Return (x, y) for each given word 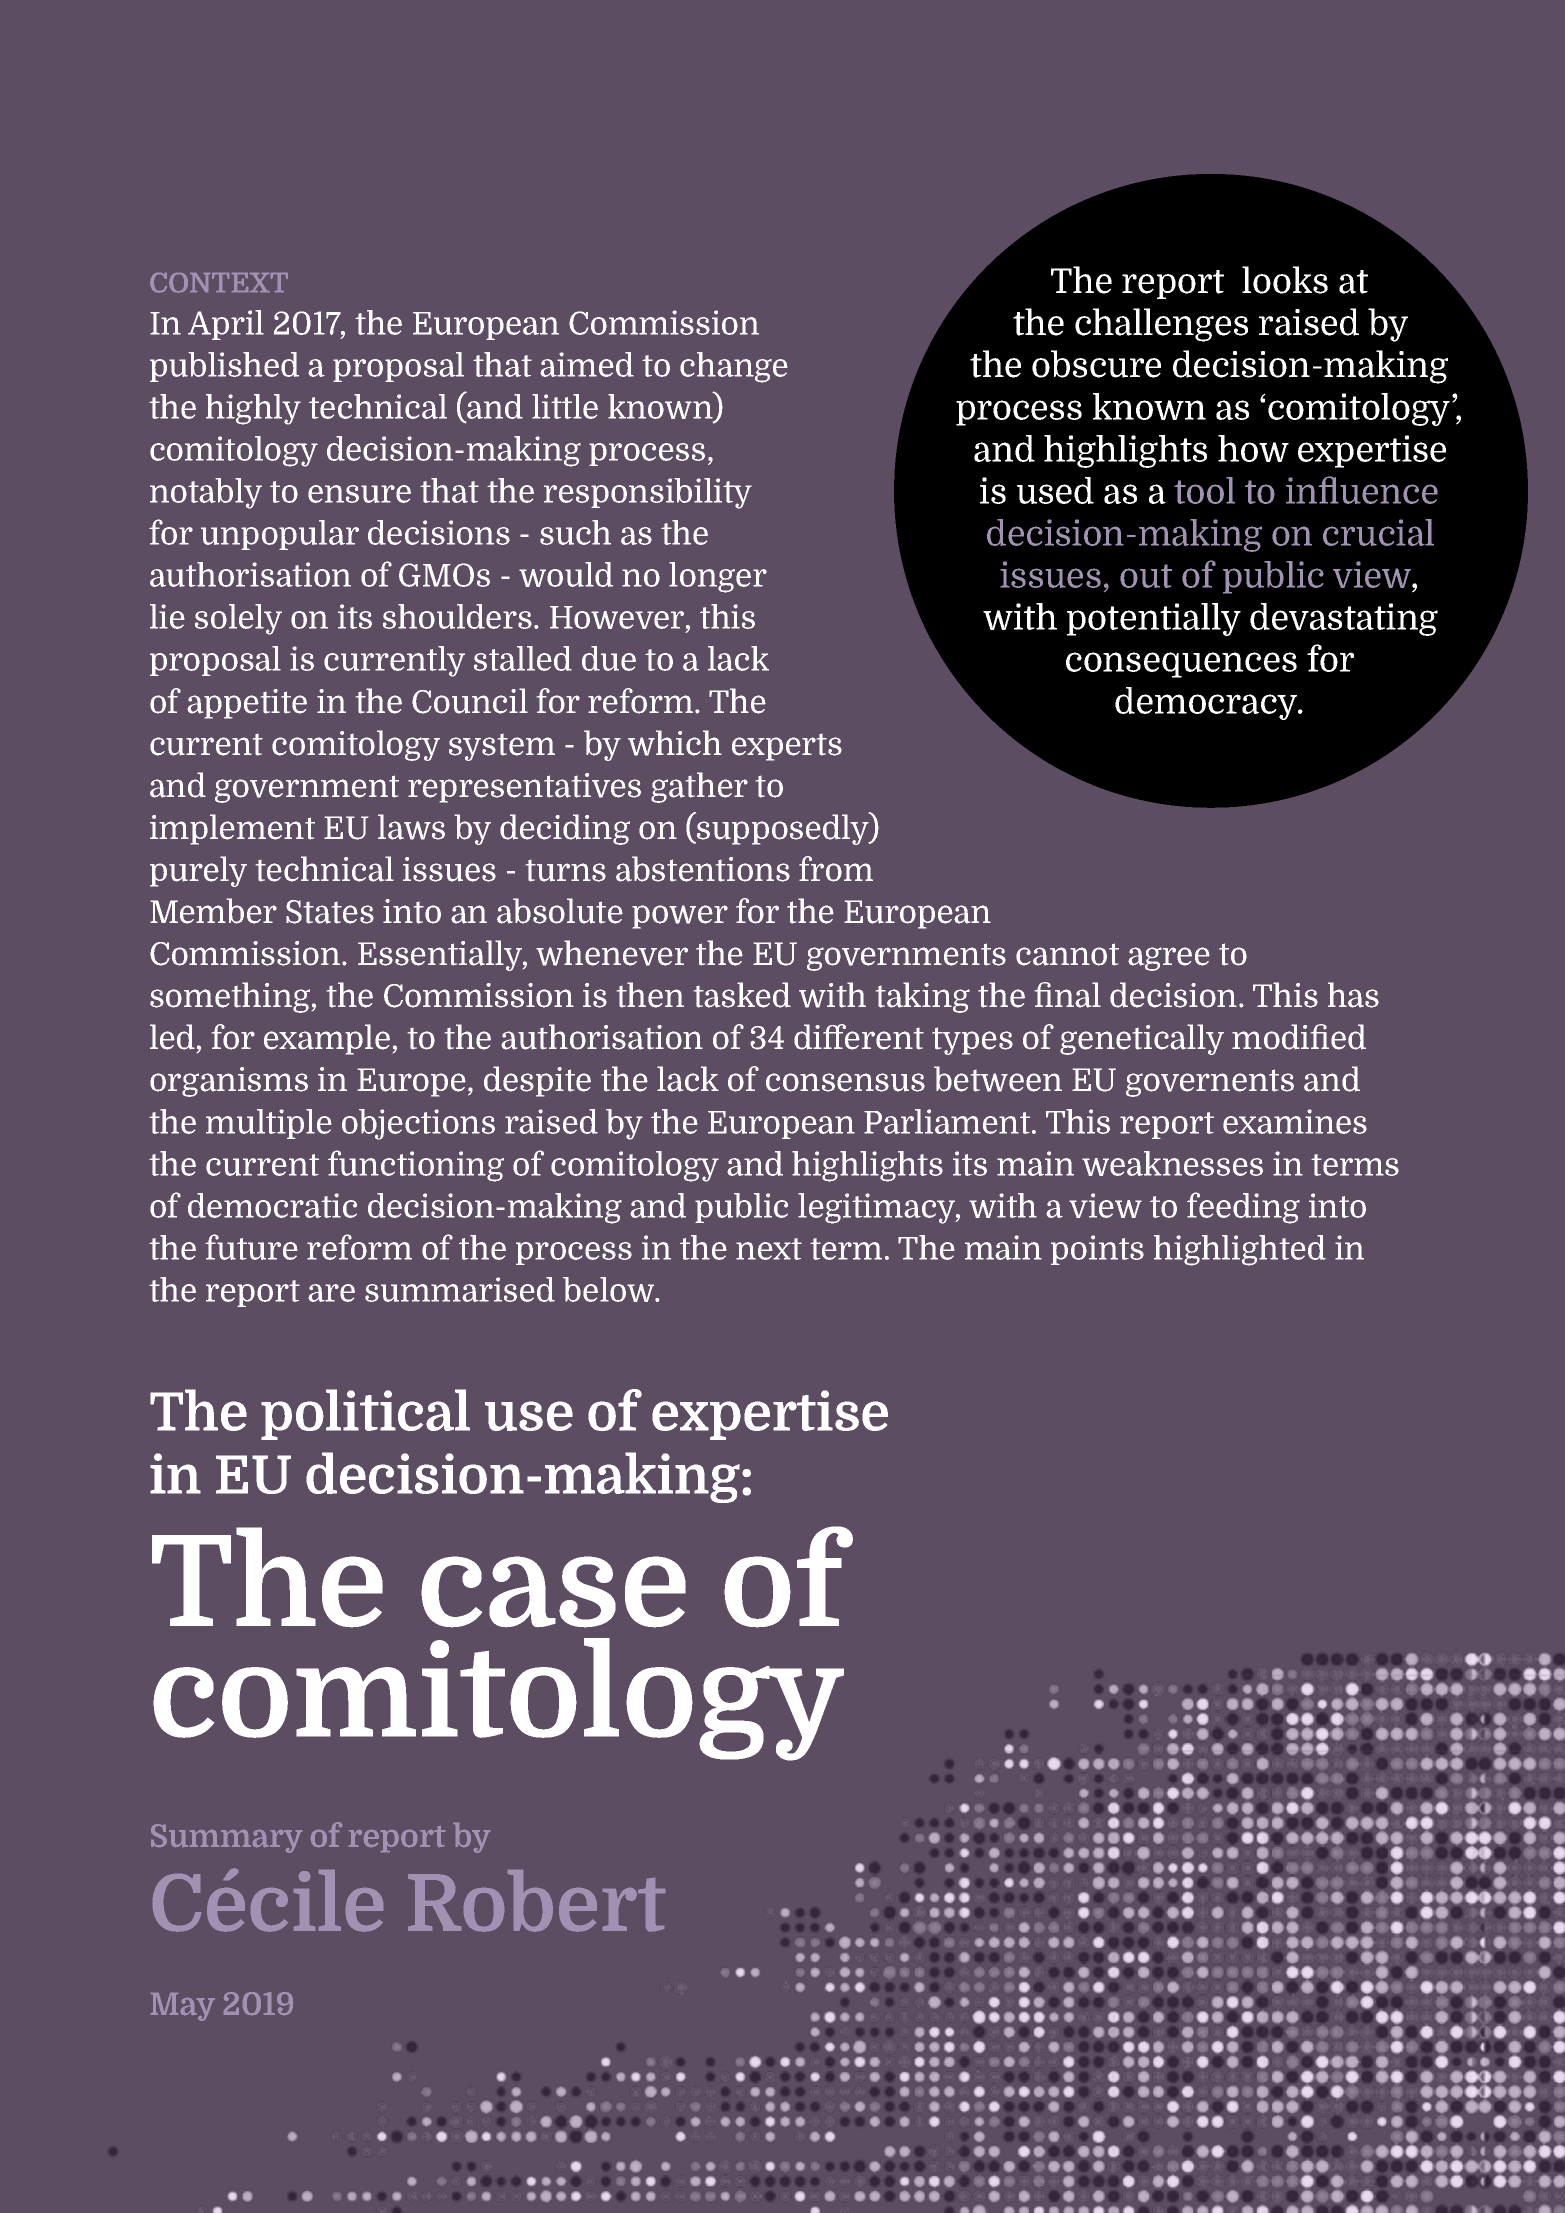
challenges (1161, 325)
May (183, 2007)
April (226, 325)
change (734, 367)
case (553, 1592)
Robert (536, 1901)
